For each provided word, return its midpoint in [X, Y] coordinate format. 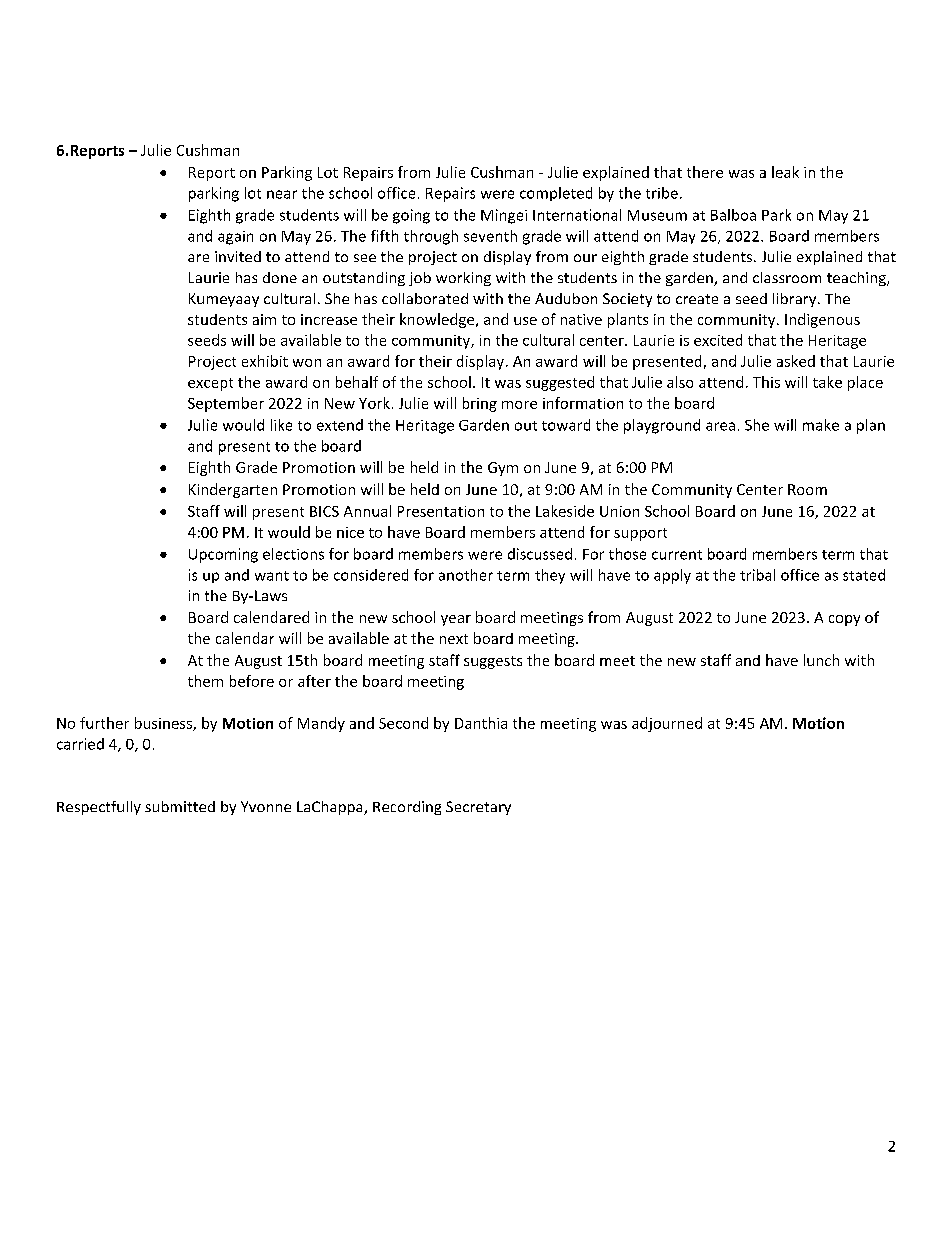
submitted [180, 806]
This [766, 382]
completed [556, 194]
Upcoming [223, 555]
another [466, 575]
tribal [757, 575]
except [210, 384]
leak [785, 172]
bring [480, 404]
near [282, 194]
